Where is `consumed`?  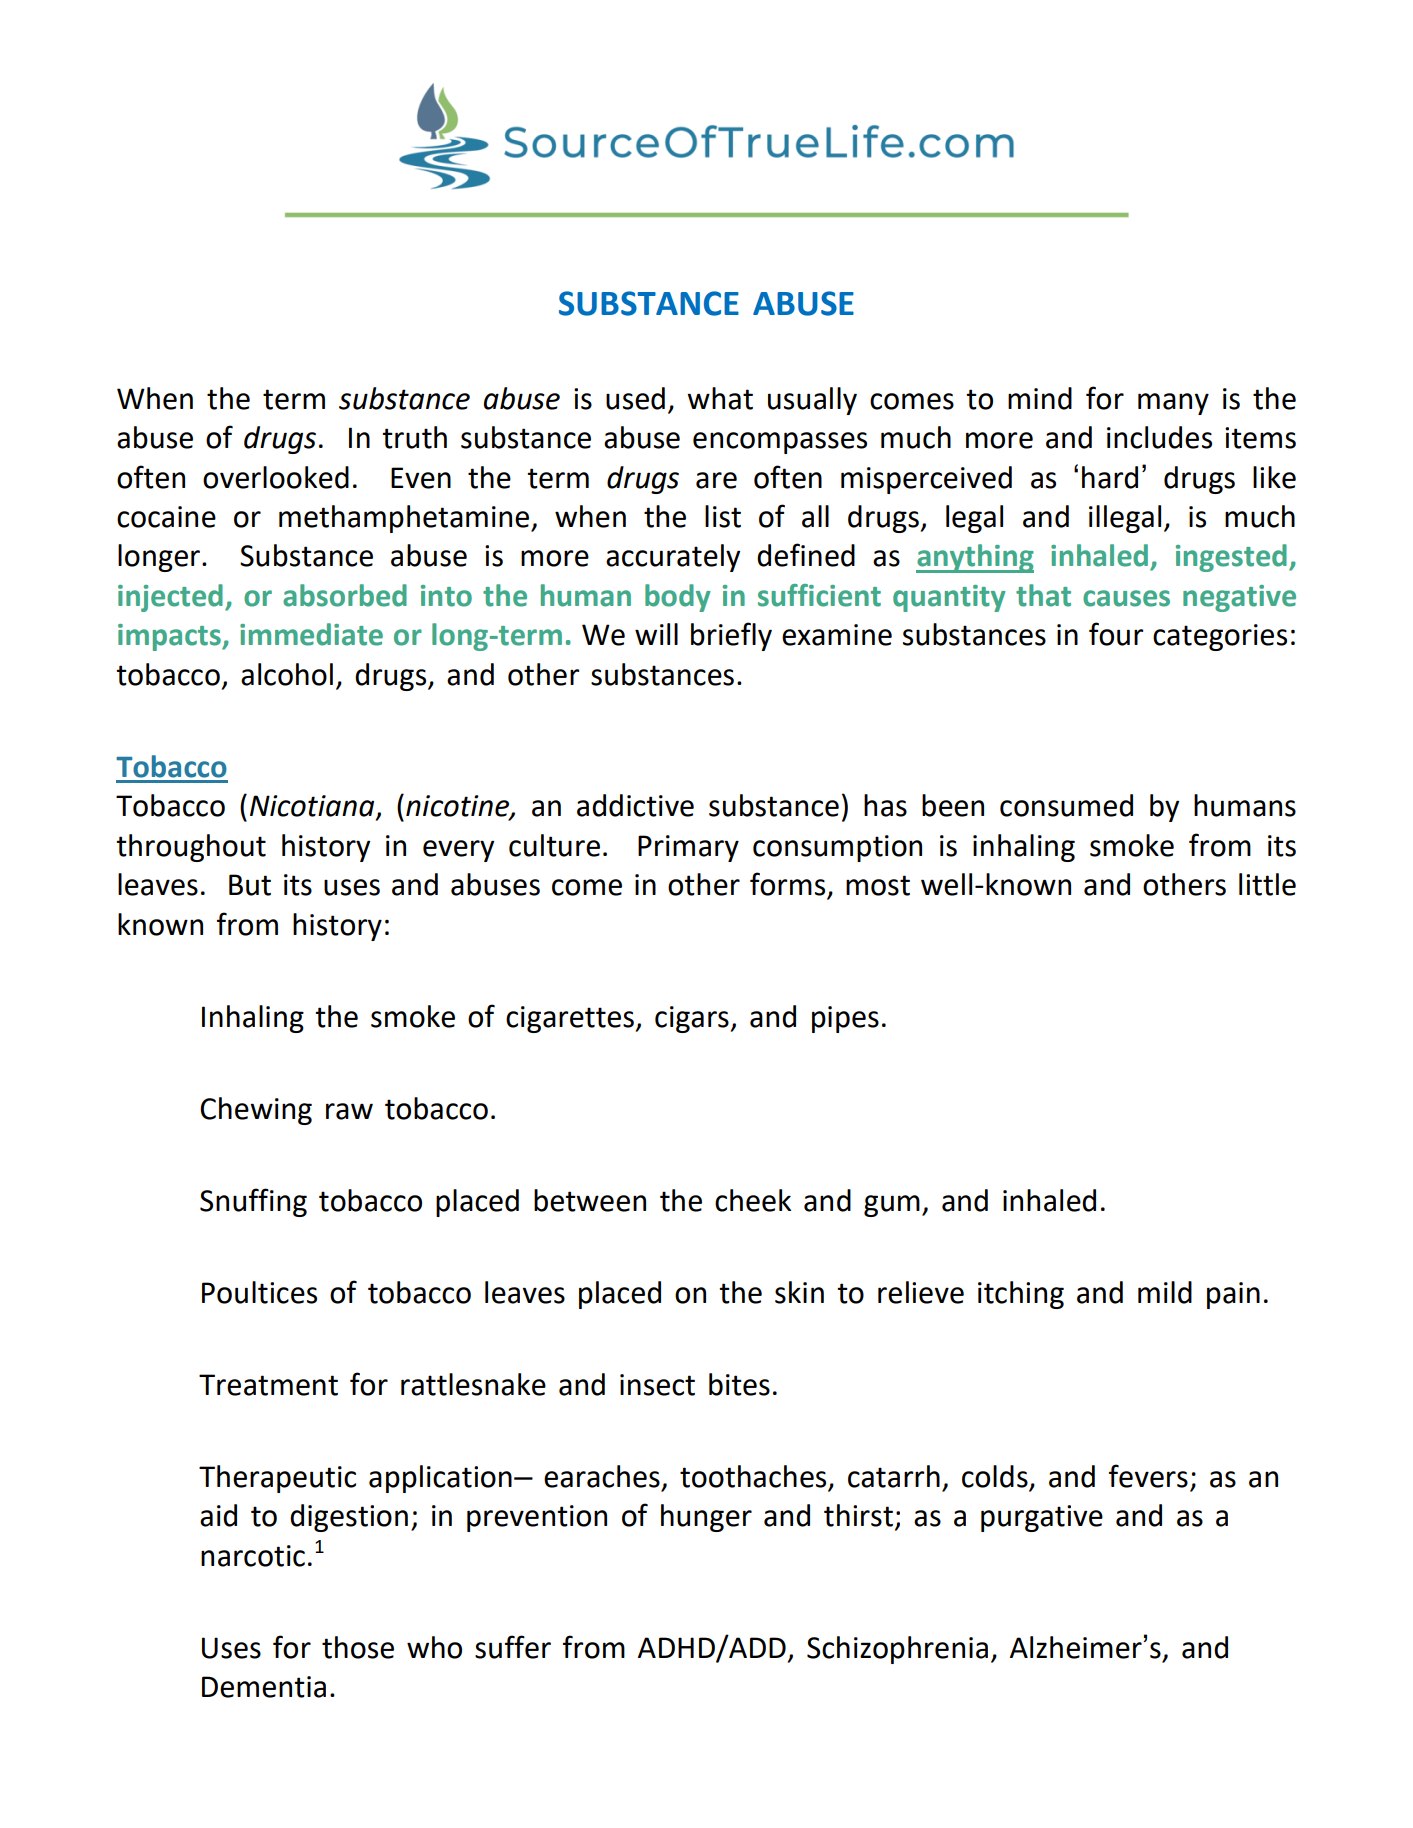
consumed is located at coordinates (1066, 805).
